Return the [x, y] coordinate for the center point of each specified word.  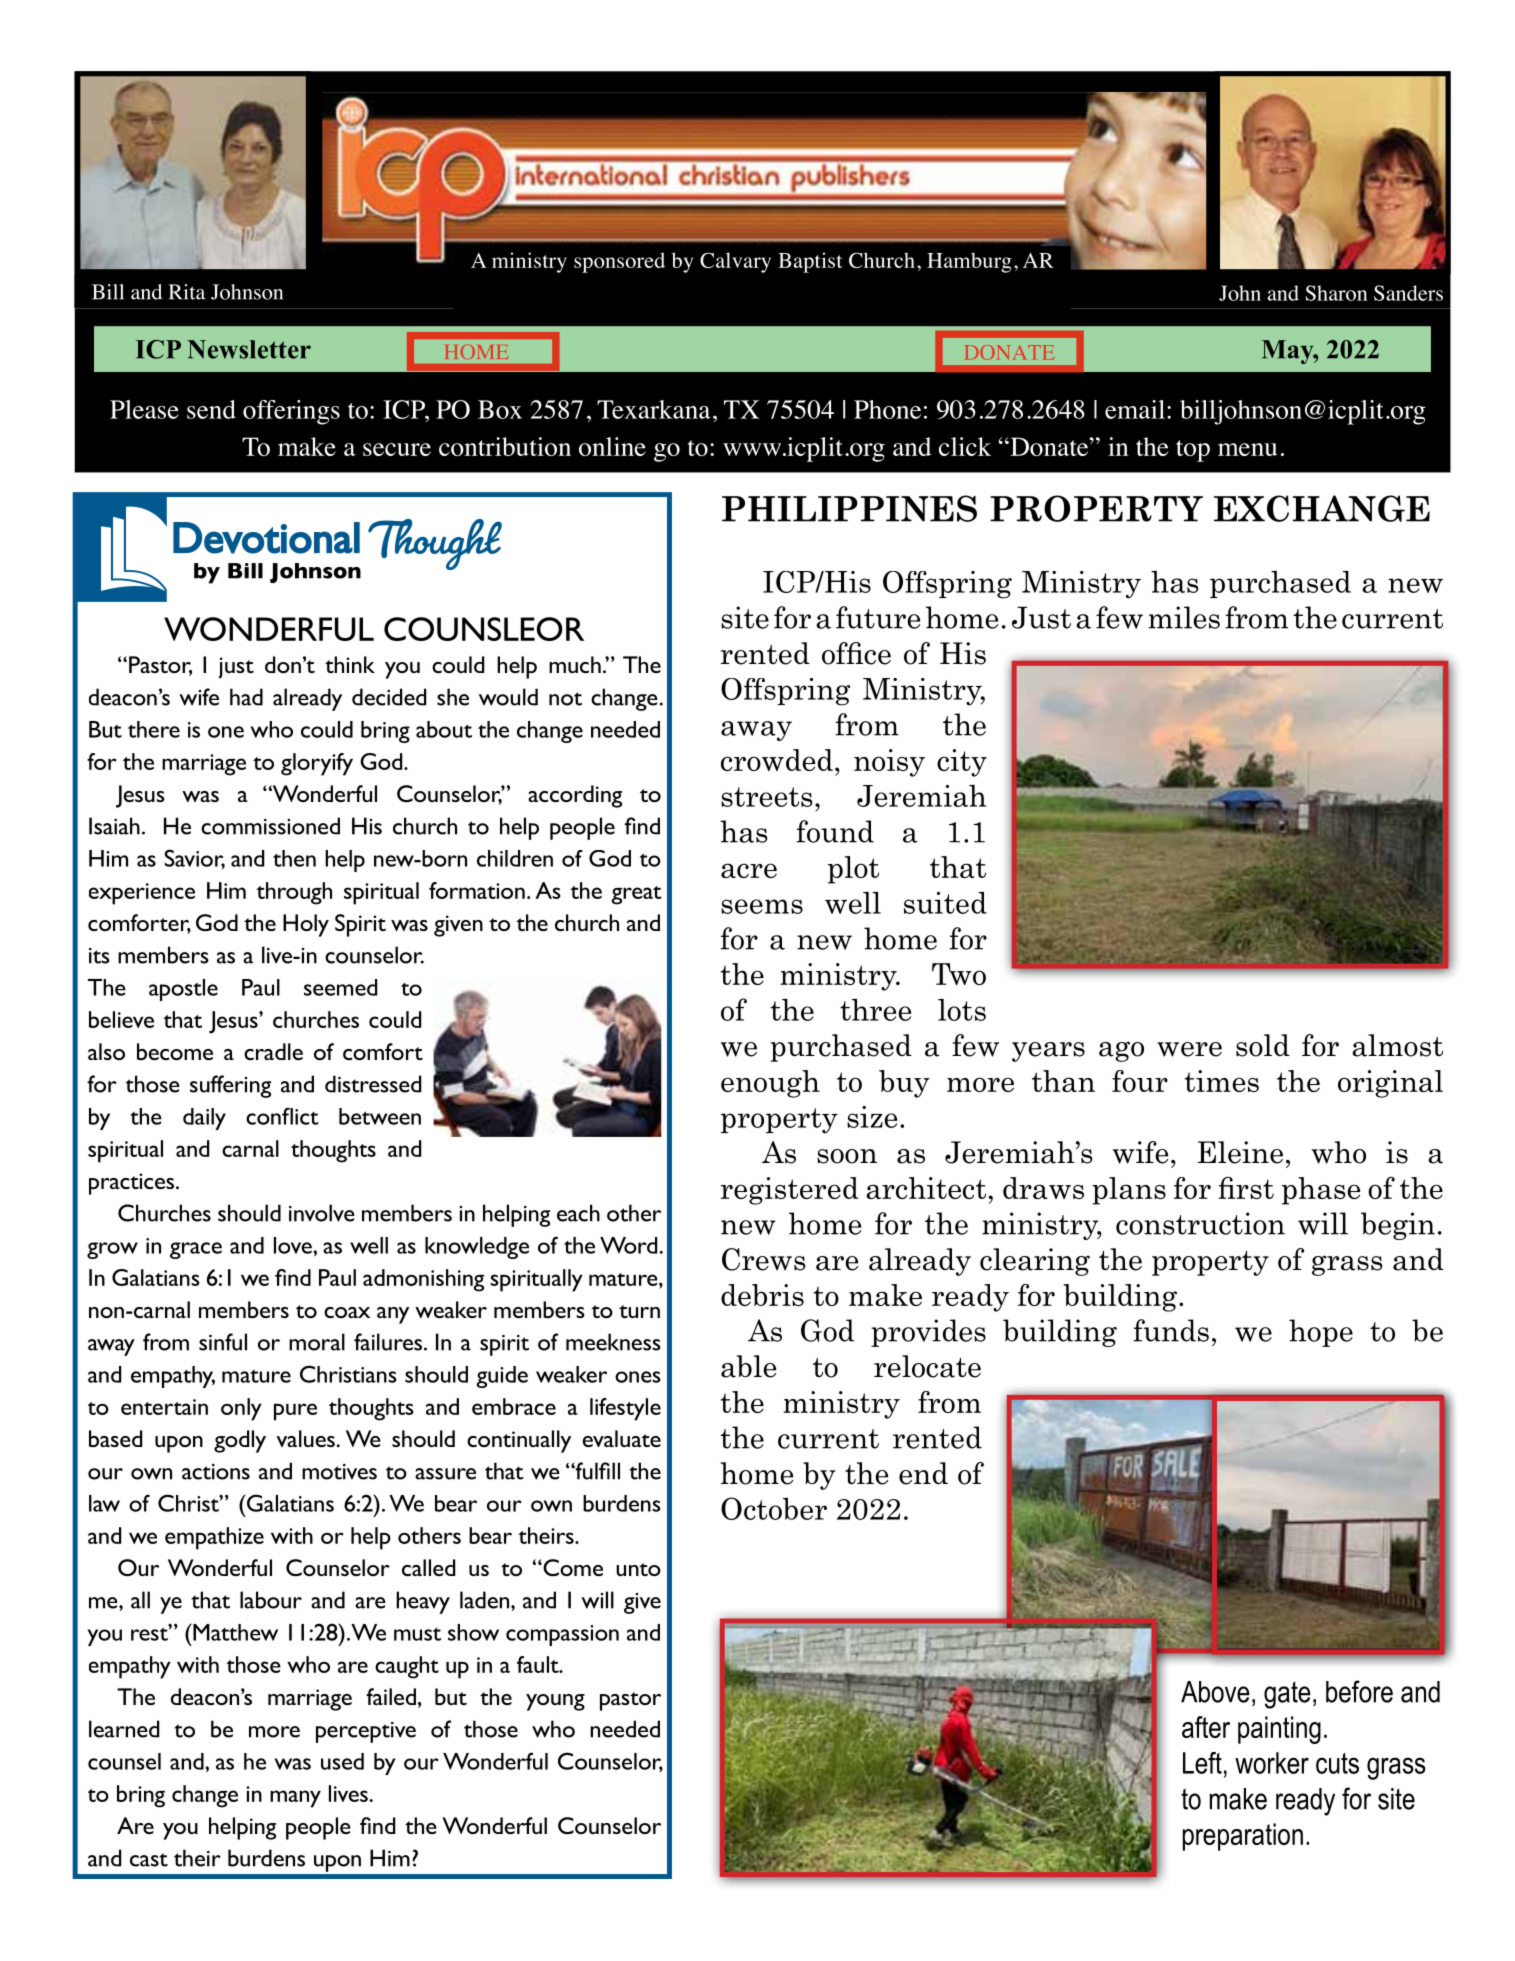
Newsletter [249, 349]
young [555, 1702]
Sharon [1336, 293]
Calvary [735, 262]
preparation [1243, 1837]
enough [770, 1084]
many [295, 1799]
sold [1263, 1045]
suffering [230, 1086]
